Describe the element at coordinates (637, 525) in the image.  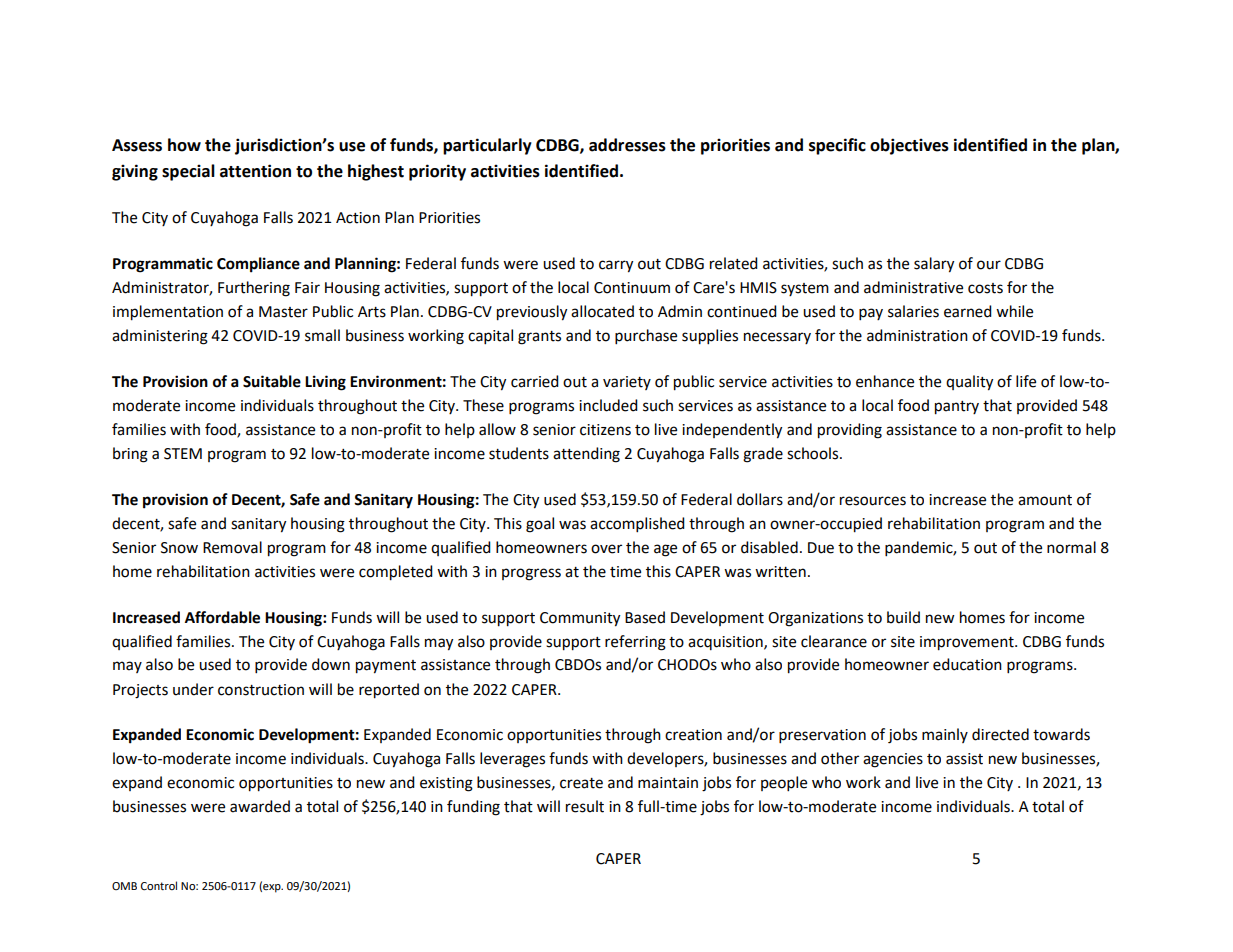
I see `accomplished` at that location.
